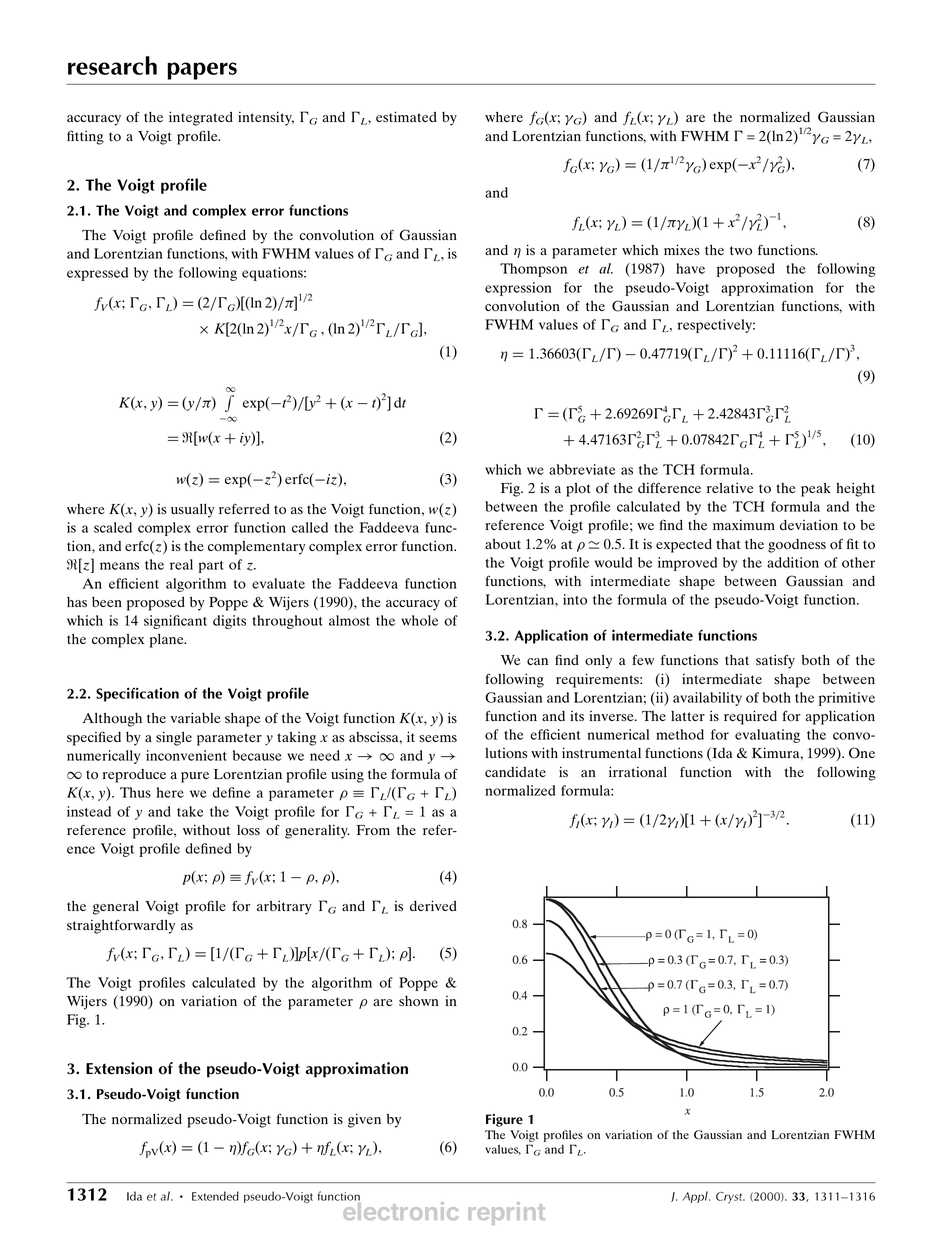 The width and height of the image is (952, 1233). Describe the element at coordinates (215, 1196) in the image. I see `Extended` at that location.
